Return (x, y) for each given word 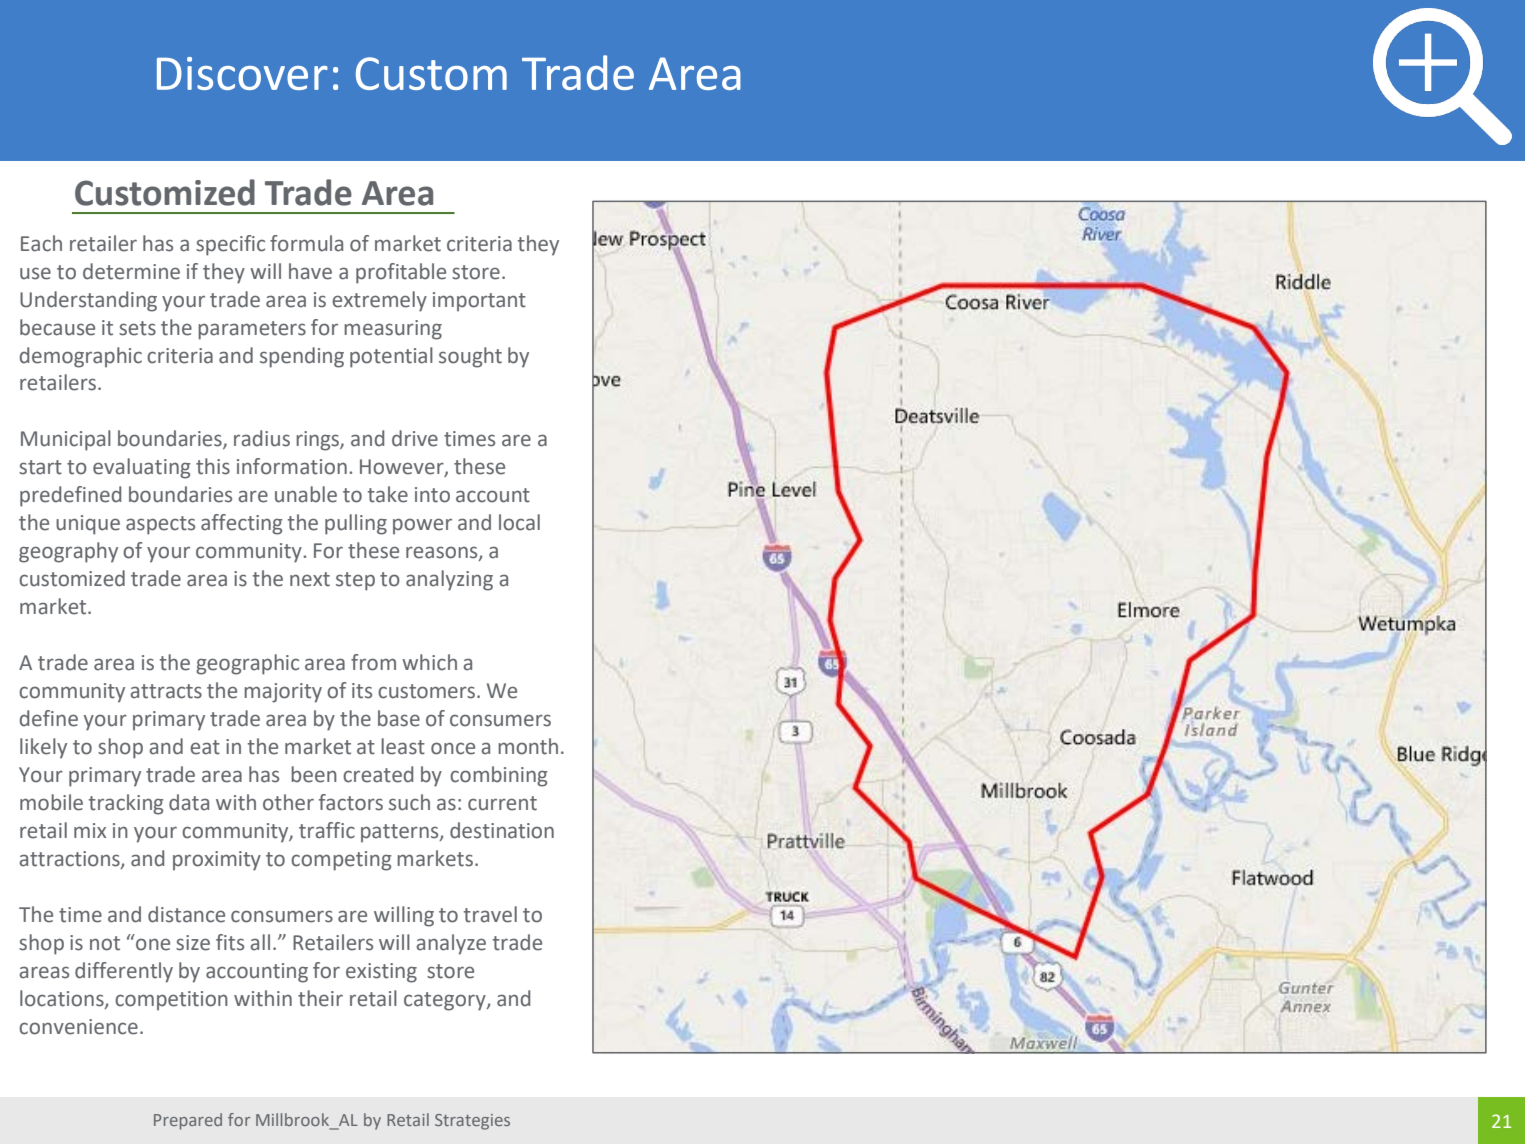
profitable (401, 273)
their (320, 998)
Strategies (472, 1122)
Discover (242, 73)
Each (41, 243)
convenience (78, 1027)
